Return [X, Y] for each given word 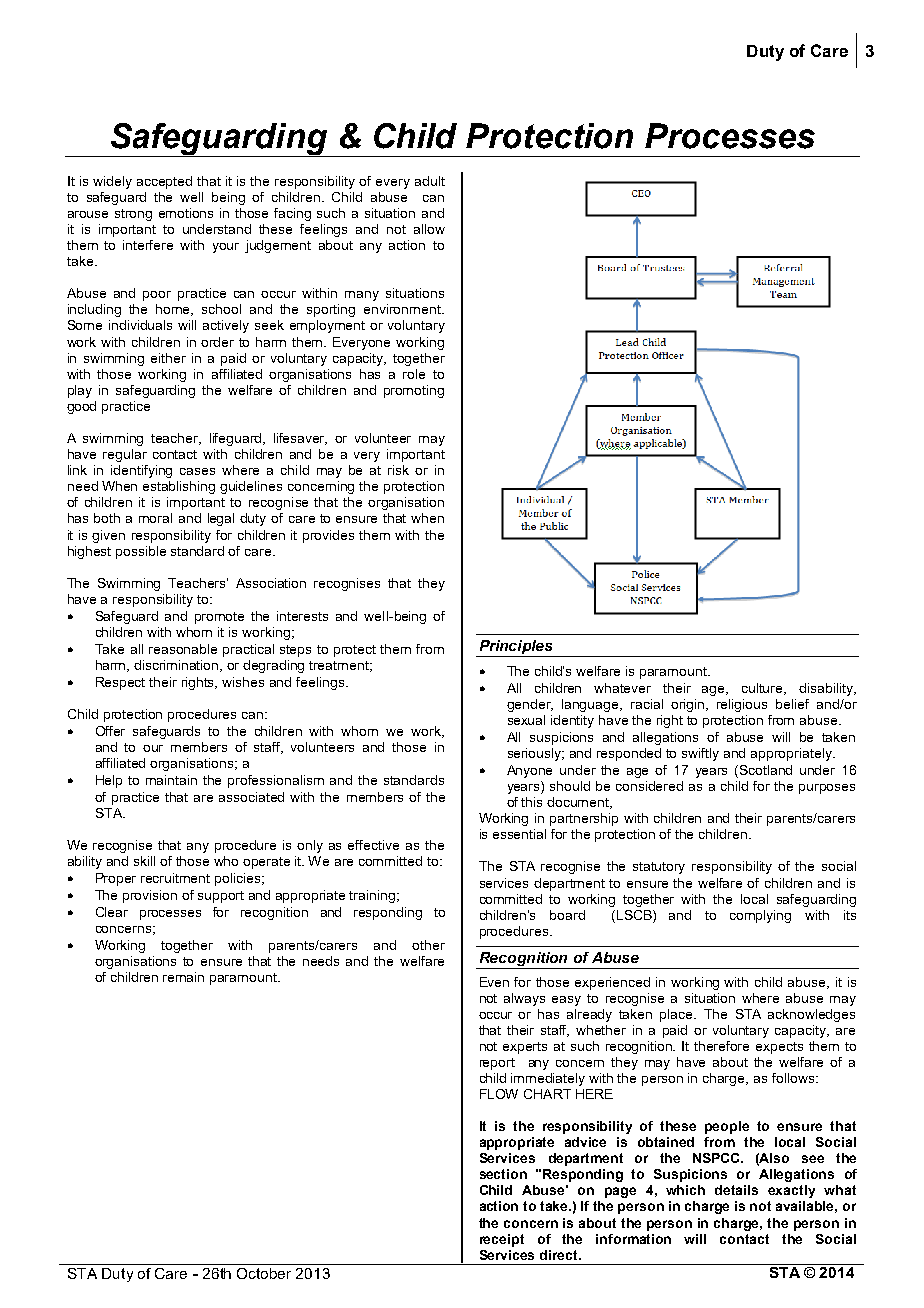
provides [328, 536]
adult [430, 181]
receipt [502, 1240]
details [736, 1190]
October [264, 1273]
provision [150, 896]
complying [760, 916]
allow [429, 229]
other [428, 945]
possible [141, 552]
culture [763, 689]
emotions [186, 213]
